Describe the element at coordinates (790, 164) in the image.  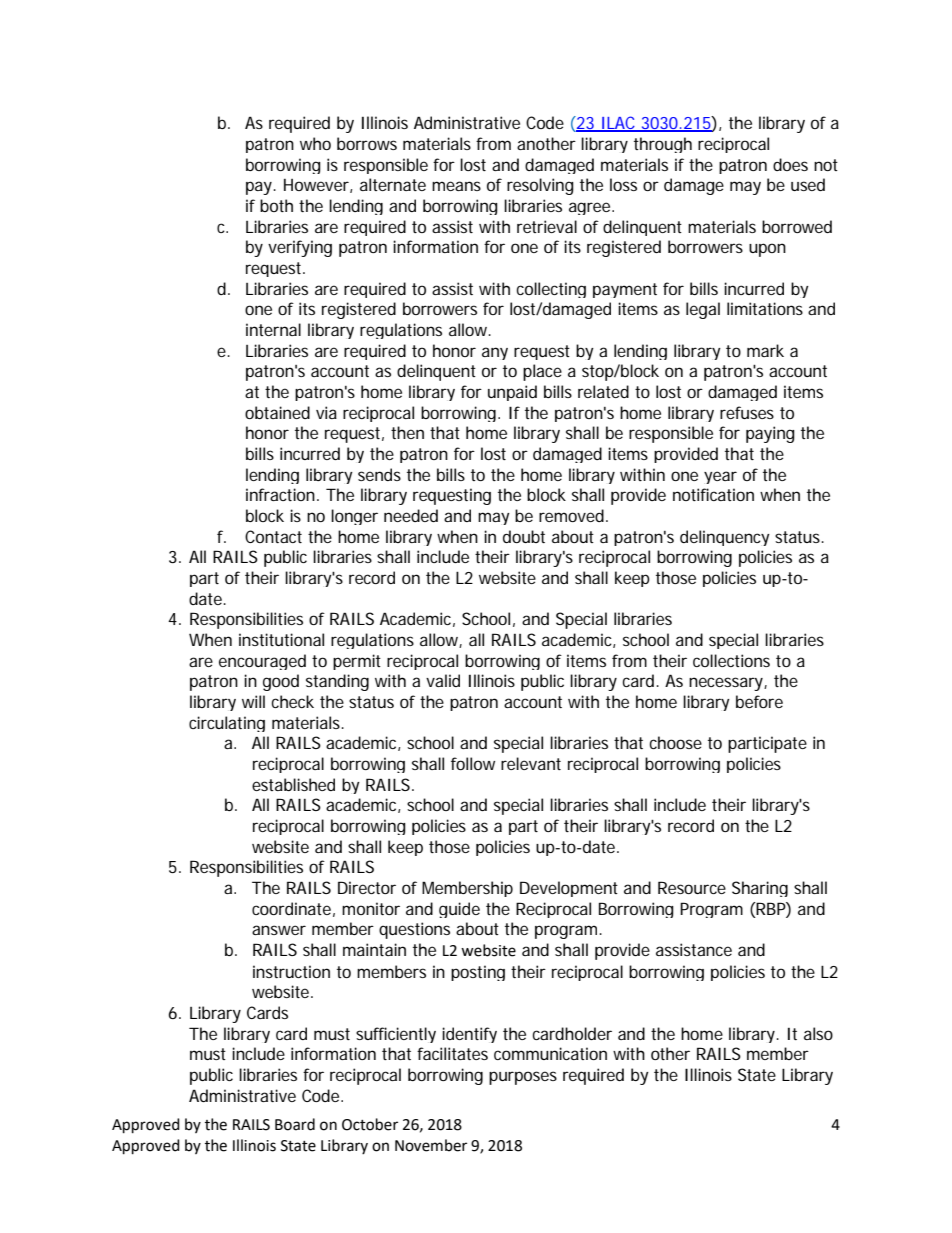
I see `does` at that location.
